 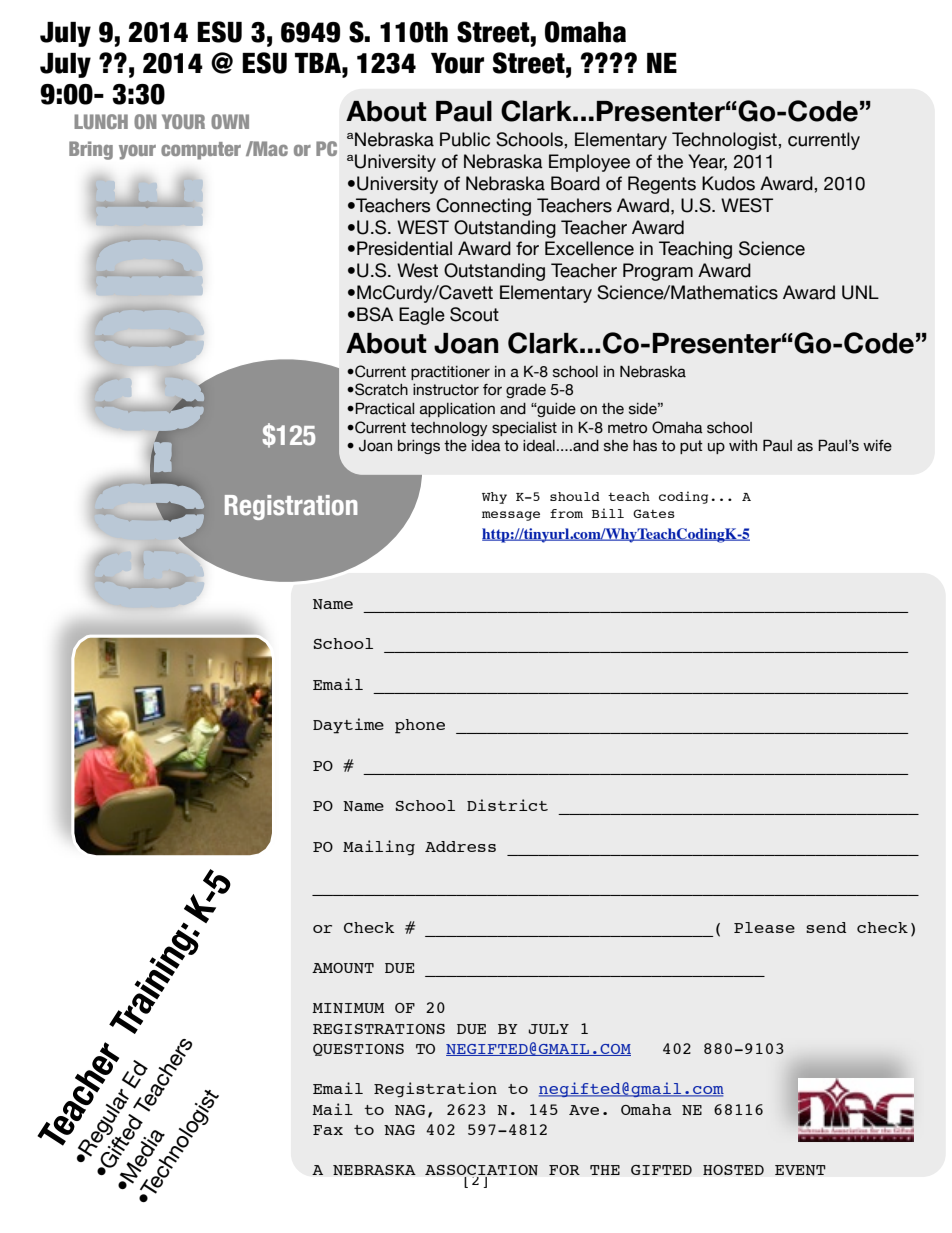 I want to click on computer, so click(x=201, y=151).
